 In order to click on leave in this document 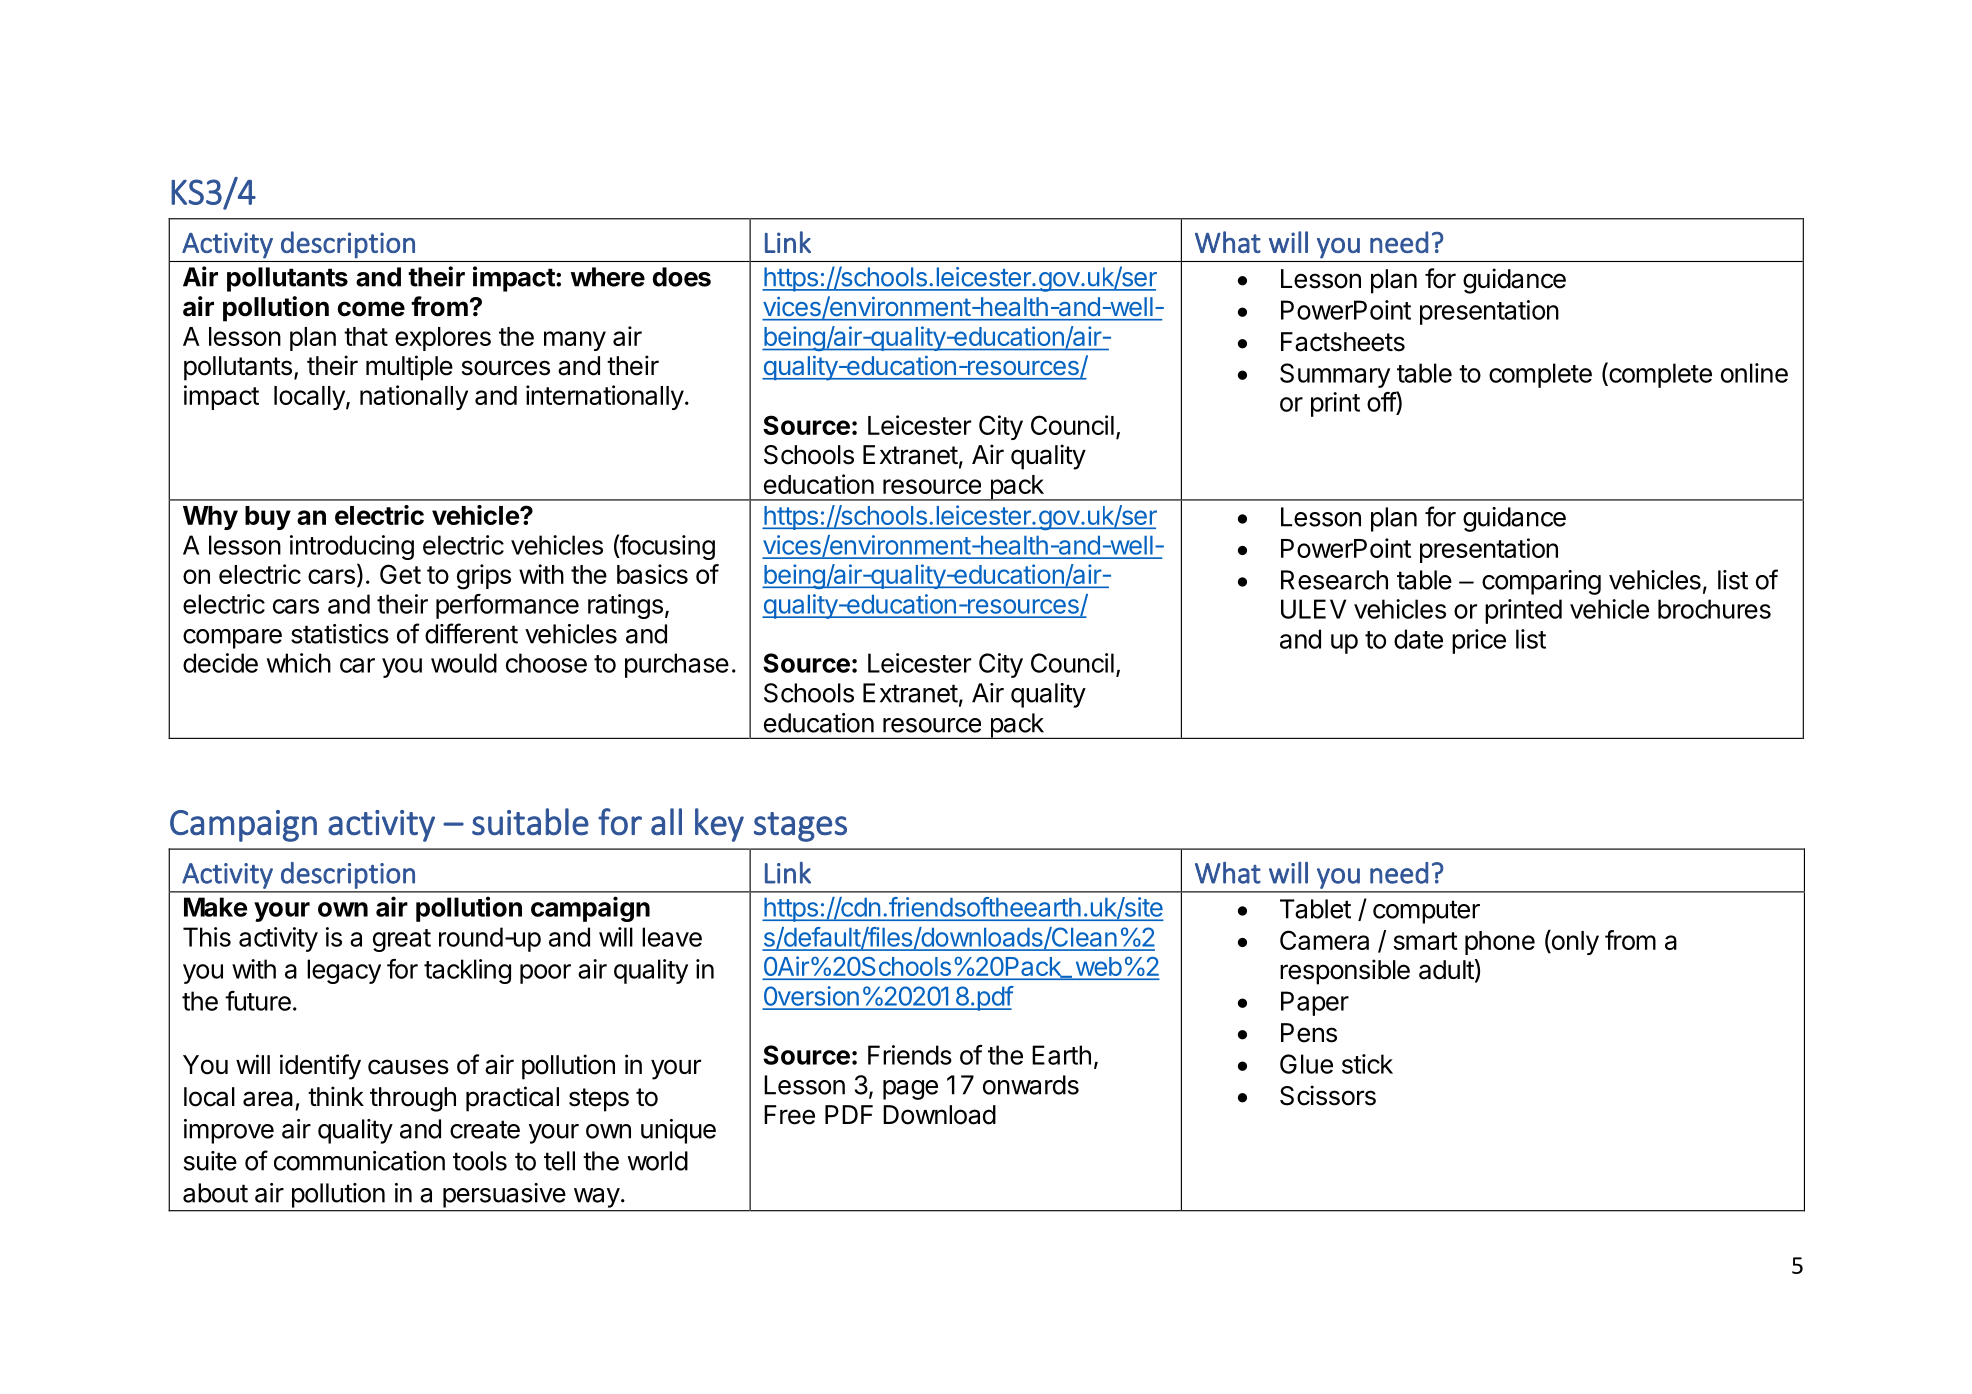, I will do `click(672, 937)`.
